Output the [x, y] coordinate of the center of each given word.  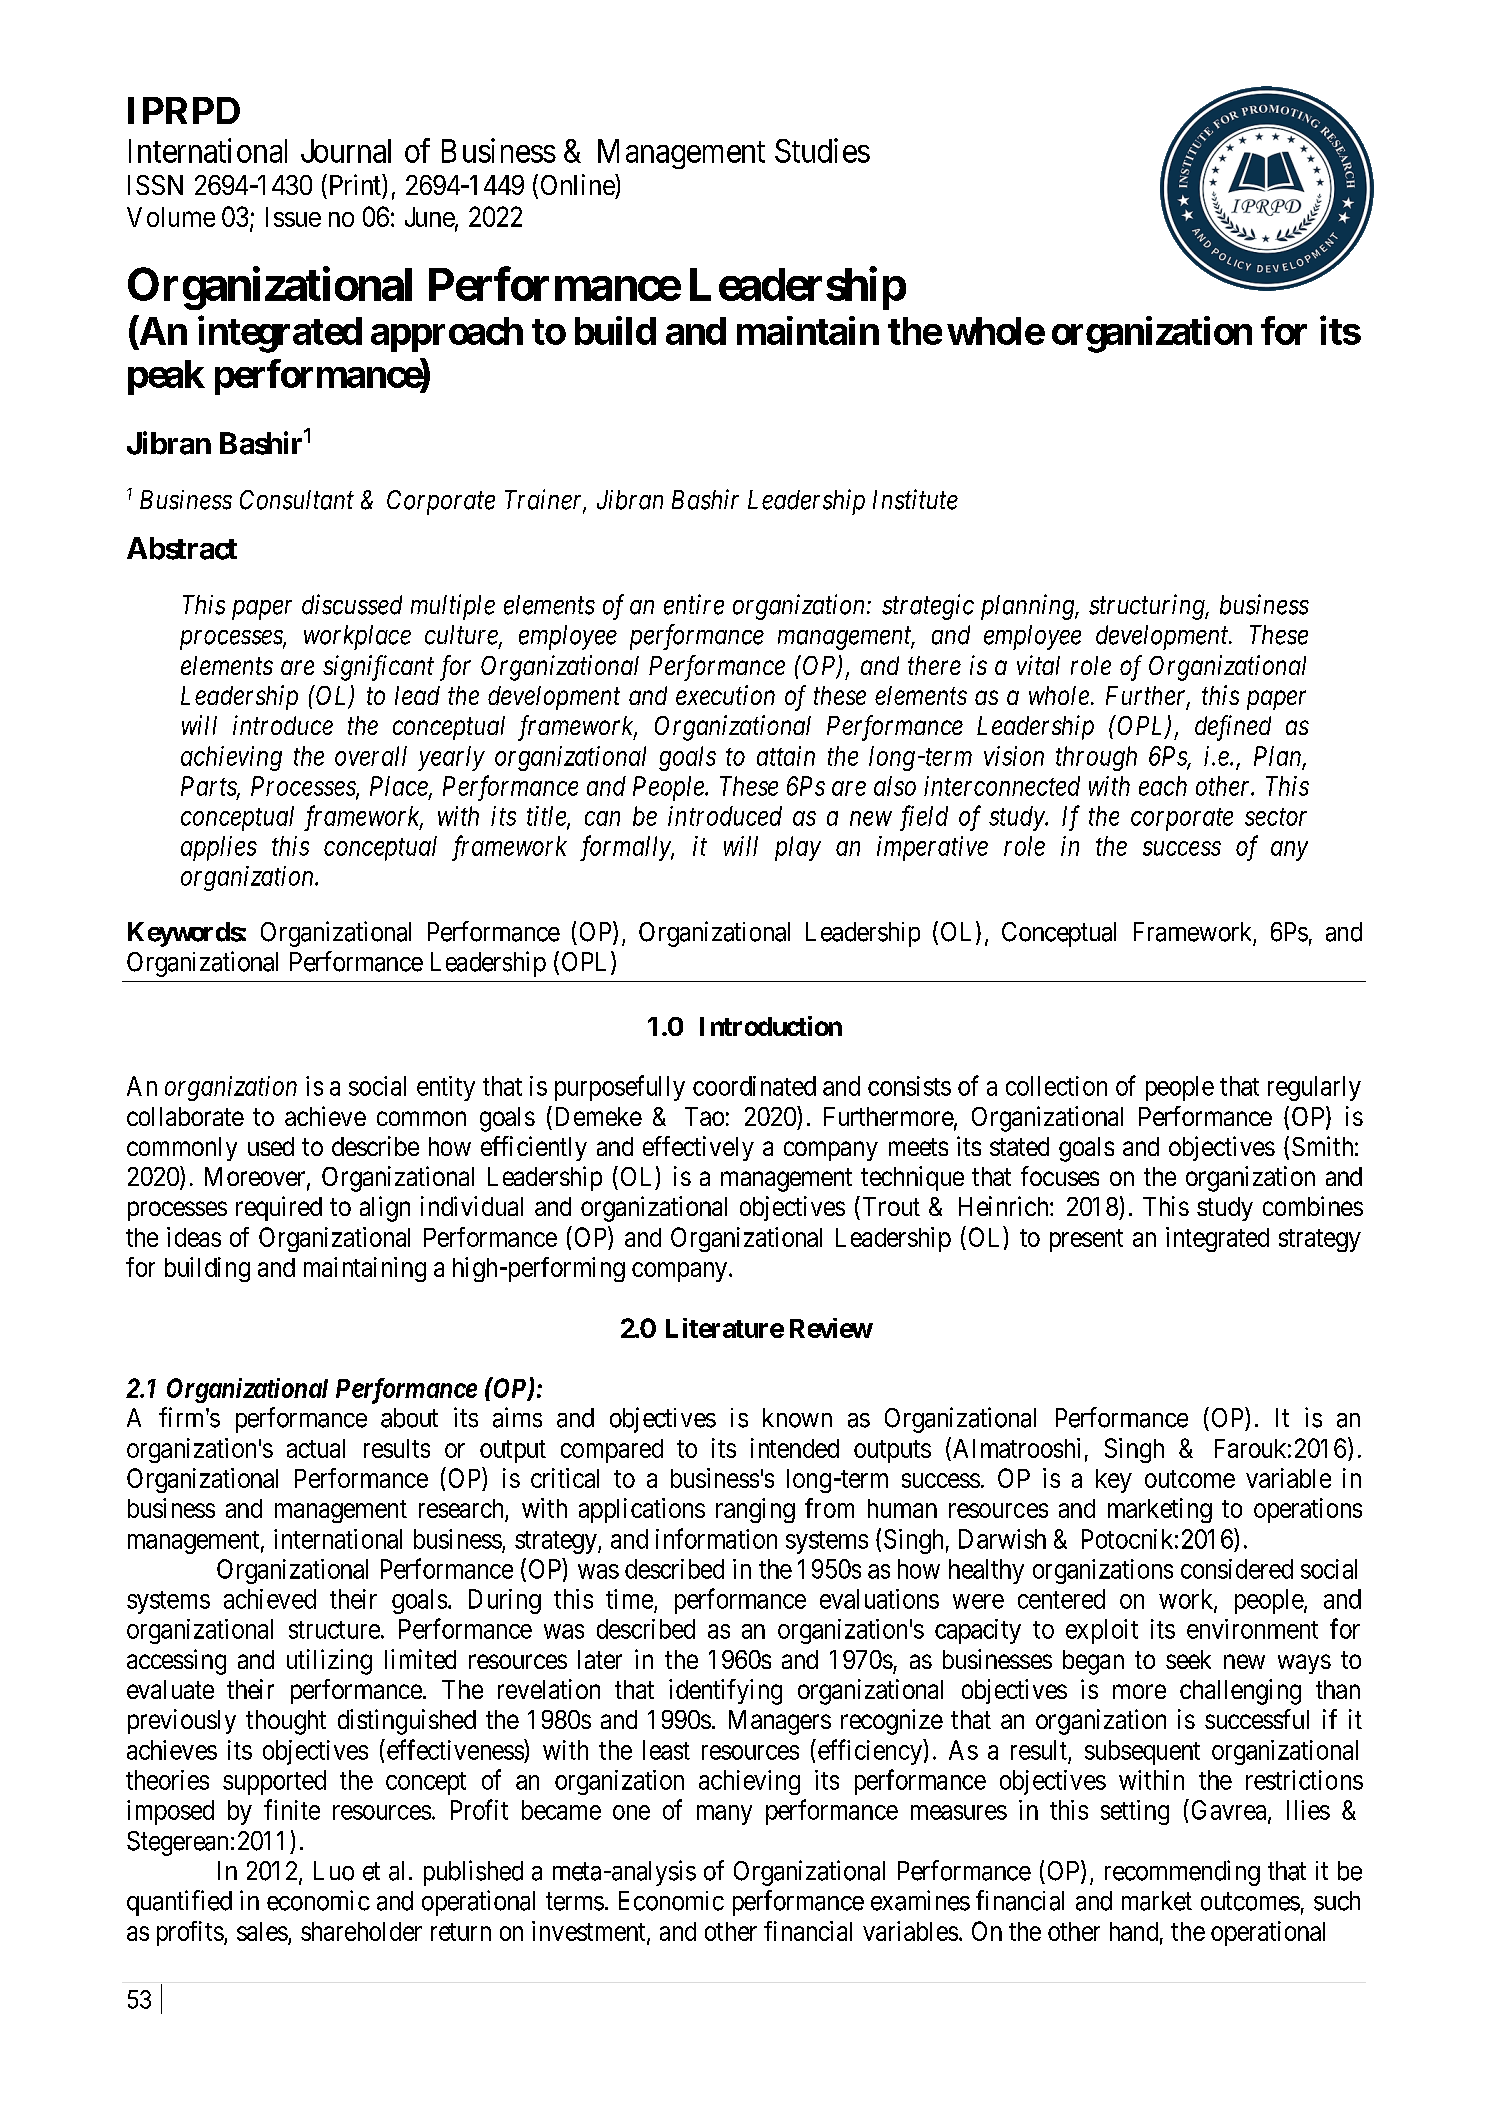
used [271, 1146]
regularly [1314, 1088]
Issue [293, 217]
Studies [822, 150]
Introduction [771, 1026]
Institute [915, 500]
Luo [334, 1871]
